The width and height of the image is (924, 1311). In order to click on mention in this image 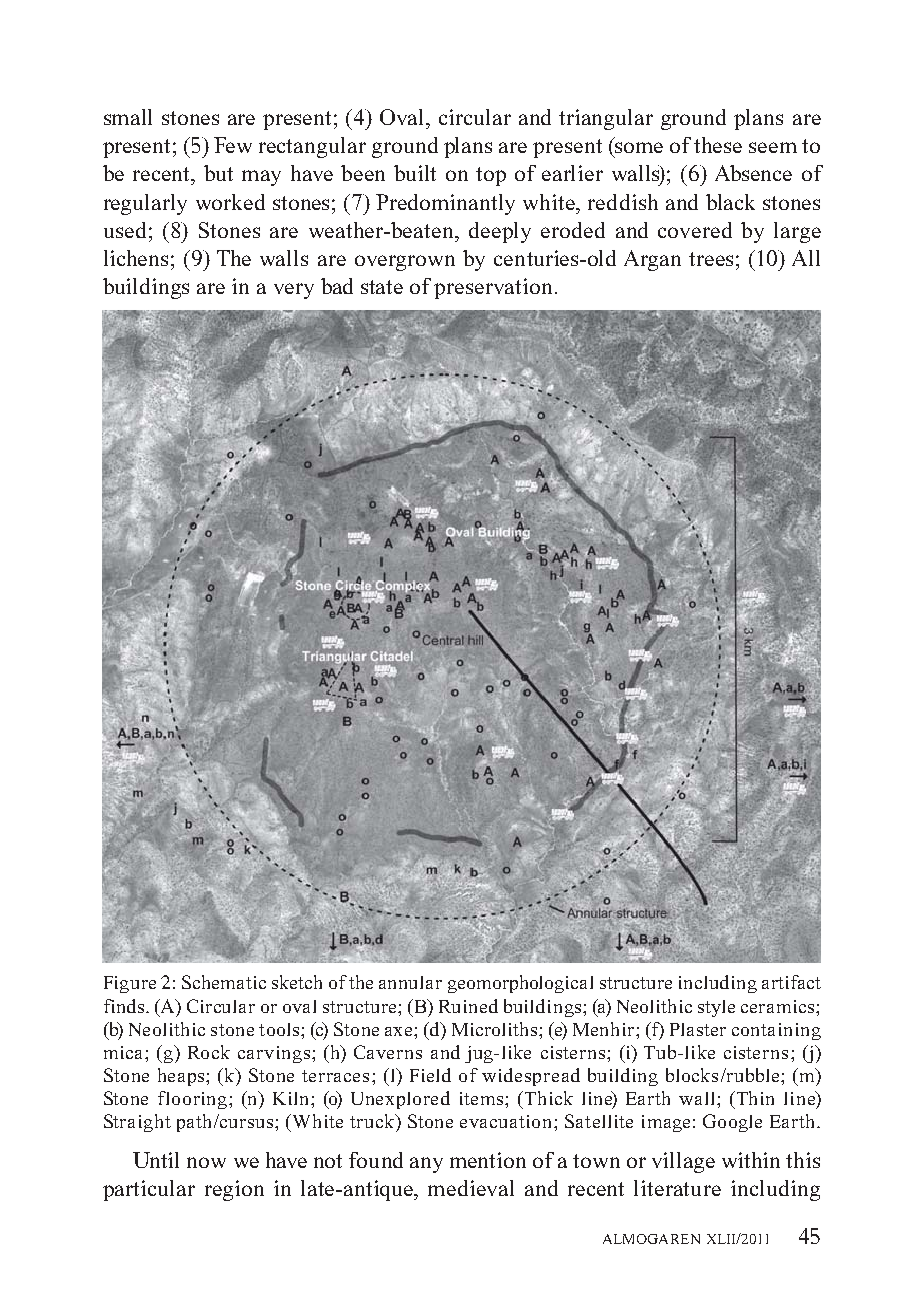, I will do `click(488, 1160)`.
